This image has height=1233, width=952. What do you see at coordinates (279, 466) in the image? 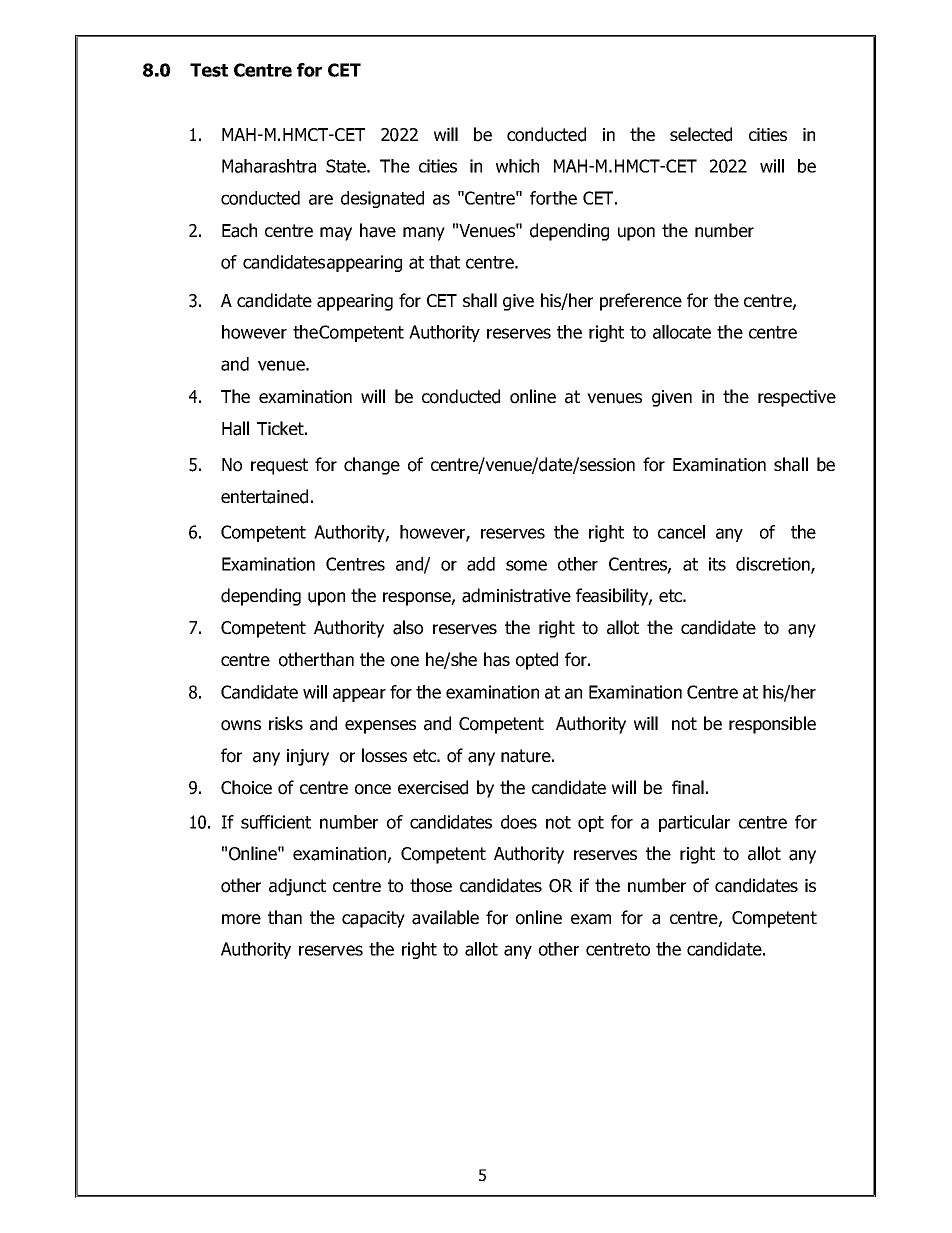
I see `request` at bounding box center [279, 466].
